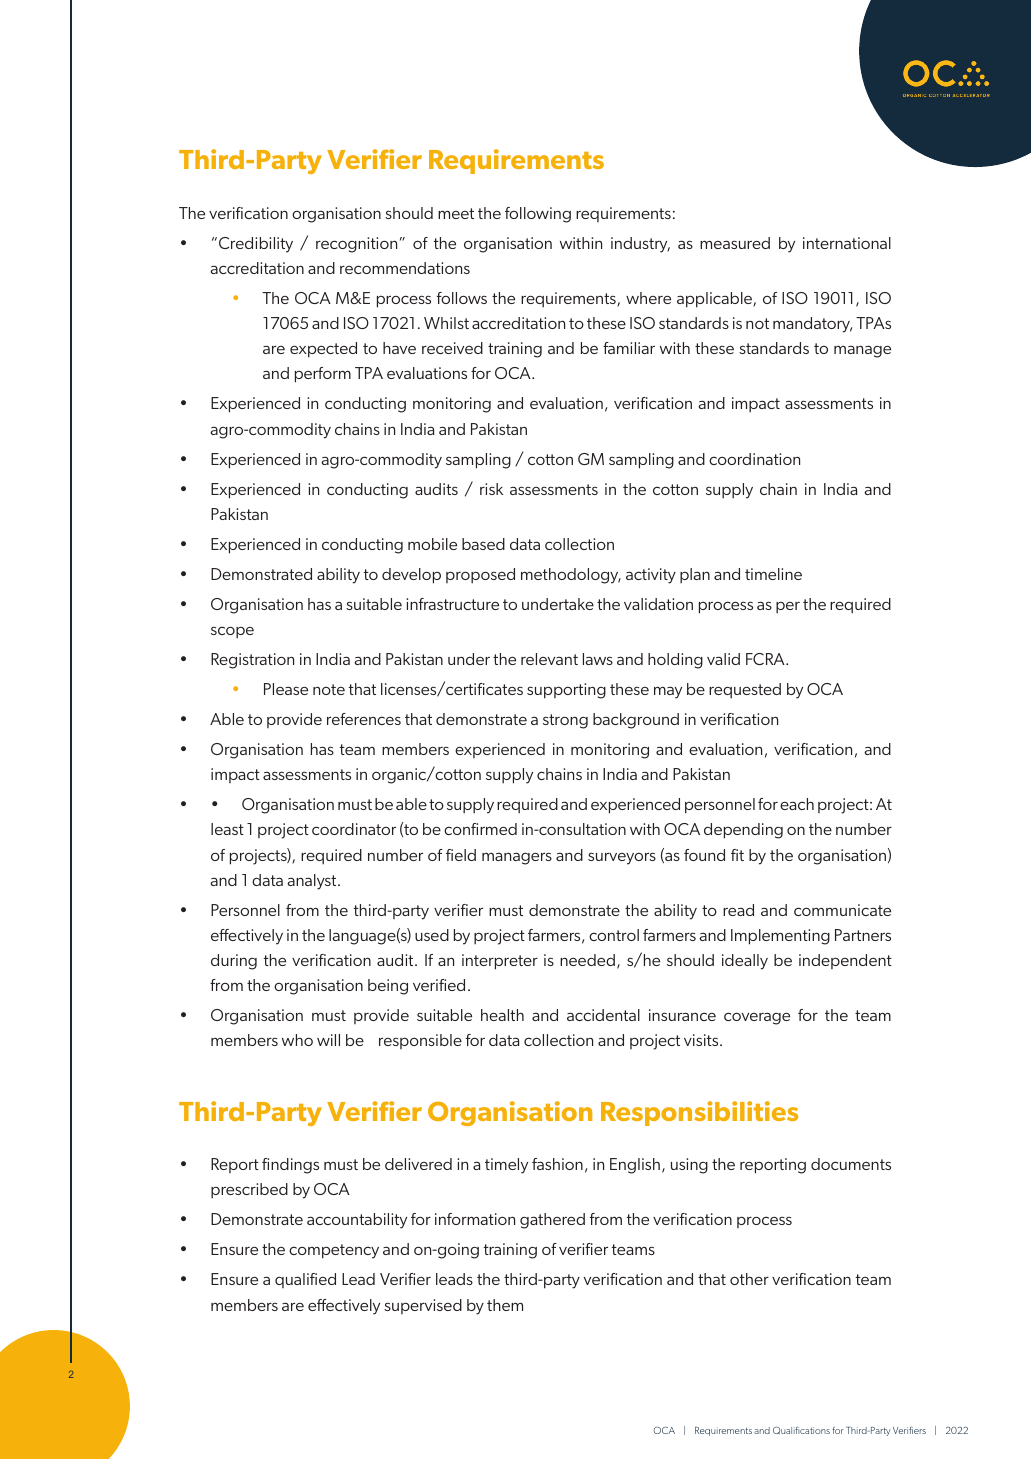  I want to click on documents, so click(851, 1164).
